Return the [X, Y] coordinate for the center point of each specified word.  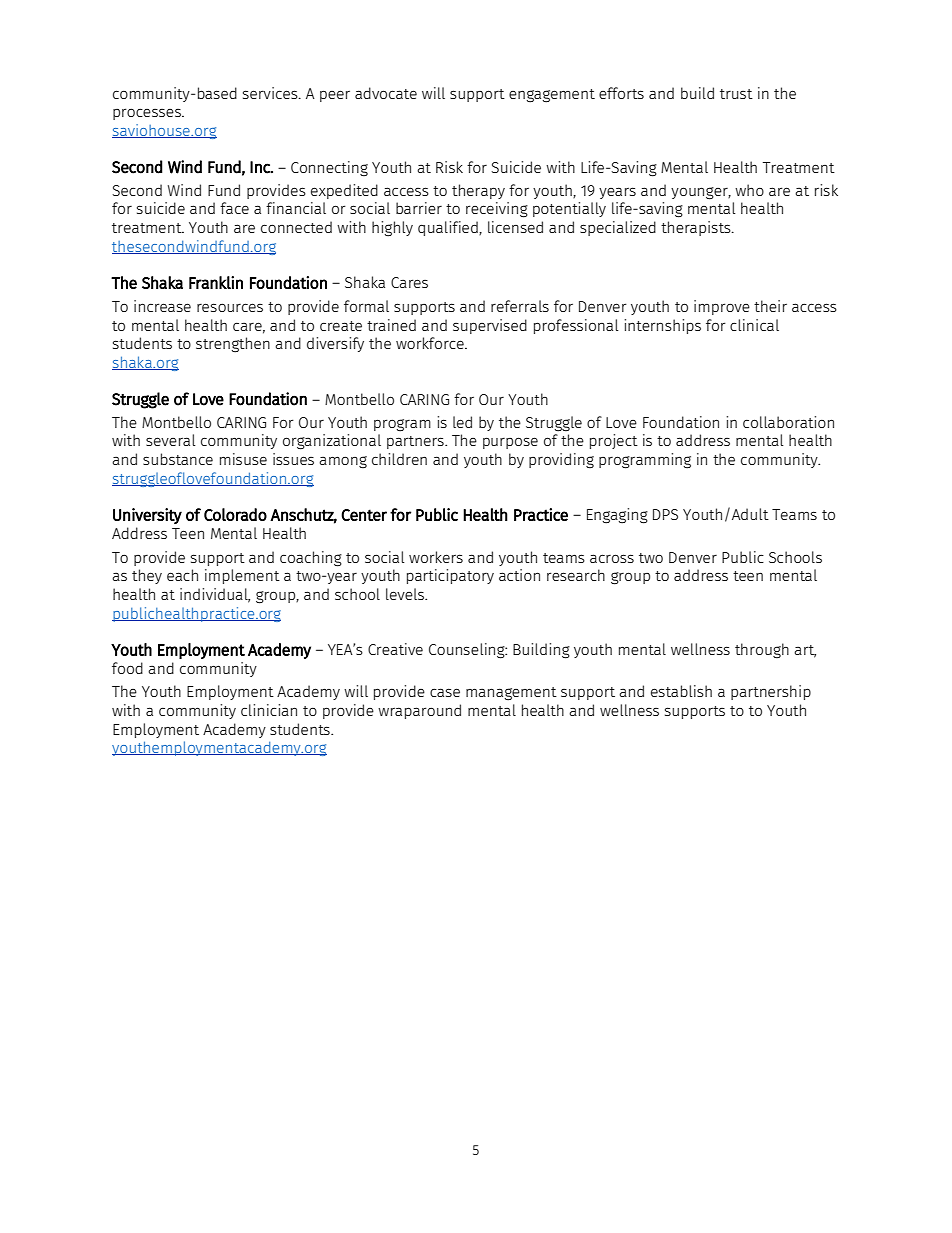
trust [736, 94]
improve [722, 307]
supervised [490, 326]
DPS [665, 514]
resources [230, 307]
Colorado [235, 514]
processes [148, 114]
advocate [386, 93]
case [445, 692]
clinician [269, 710]
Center [364, 515]
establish [681, 691]
